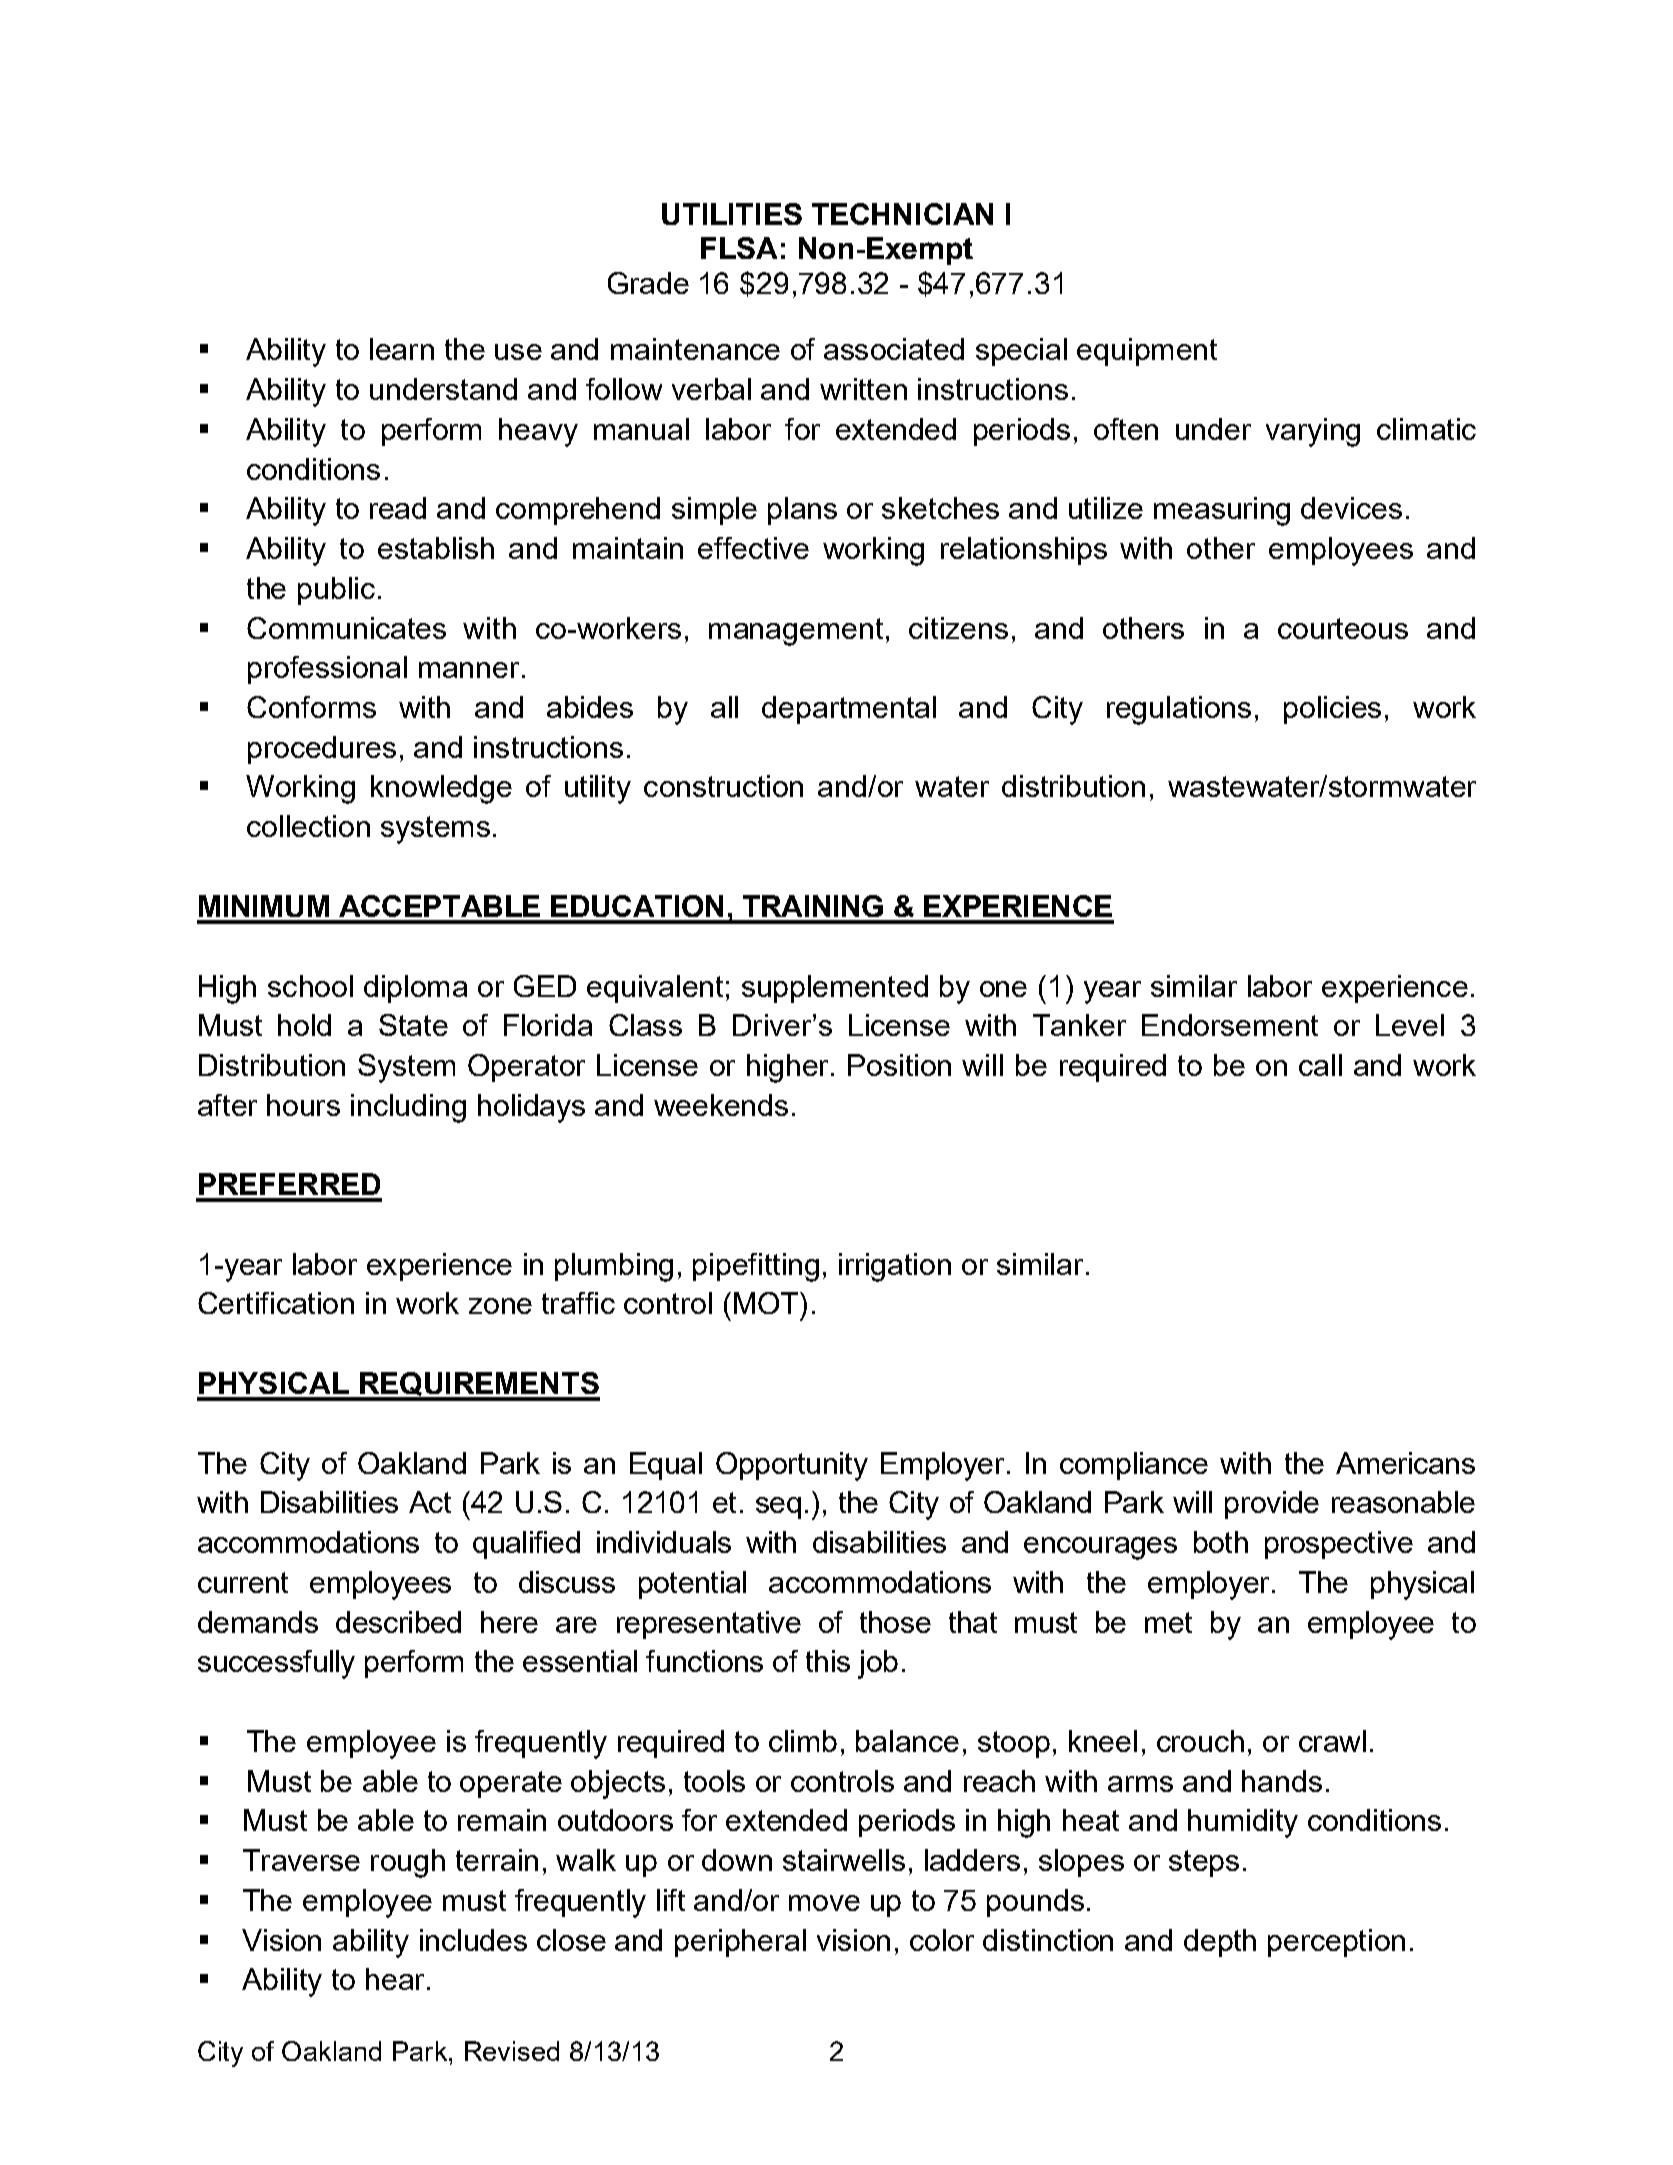 The width and height of the page is (1673, 2165). Describe the element at coordinates (792, 1466) in the page. I see `Opportunity` at that location.
